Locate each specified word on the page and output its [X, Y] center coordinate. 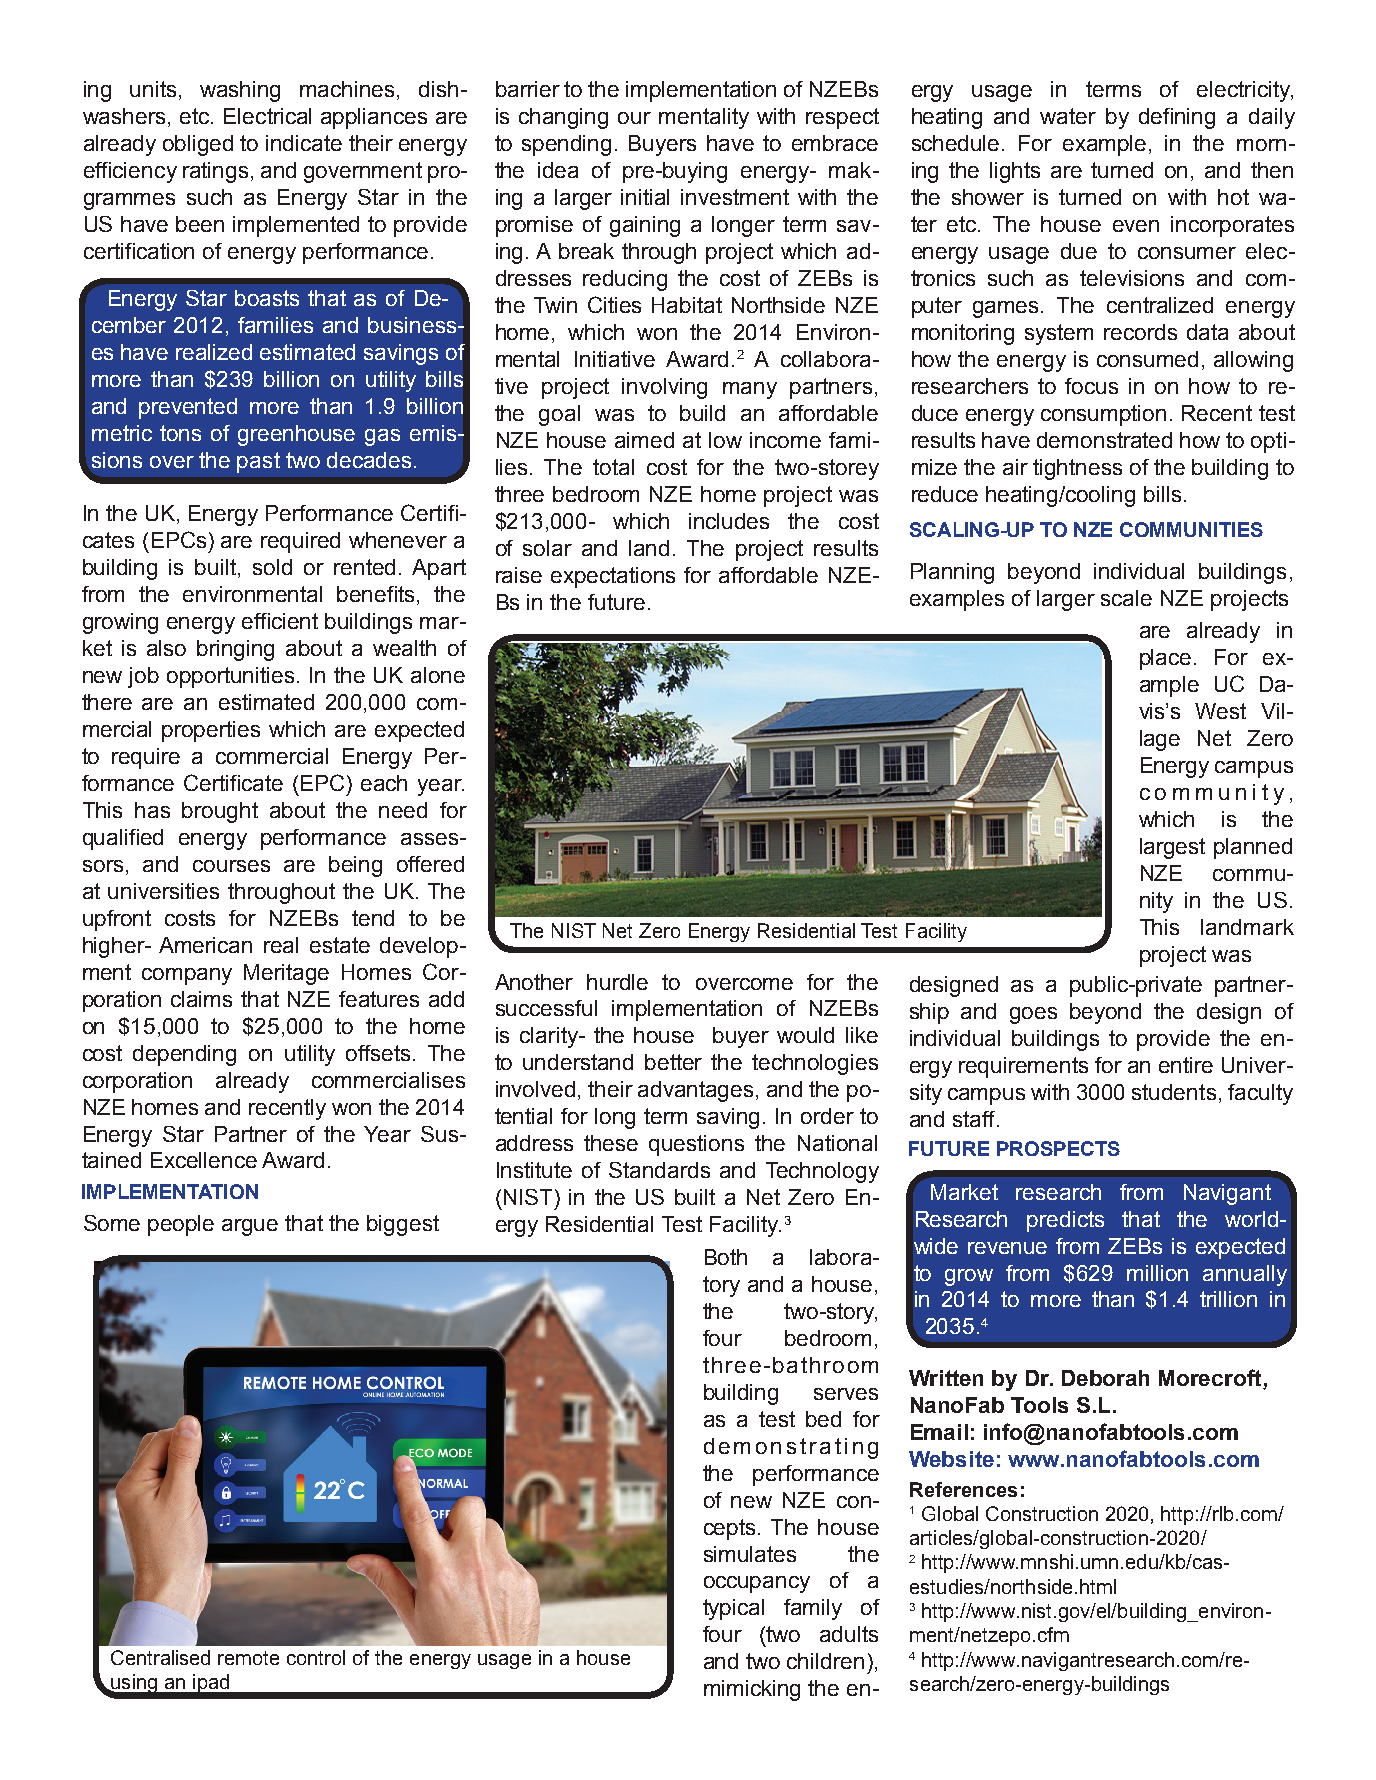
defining [1177, 118]
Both [726, 1257]
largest [1172, 848]
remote [248, 1658]
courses [231, 866]
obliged [198, 145]
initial [645, 197]
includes [729, 521]
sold [272, 567]
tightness [1077, 469]
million [1157, 1273]
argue [250, 1227]
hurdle [617, 982]
